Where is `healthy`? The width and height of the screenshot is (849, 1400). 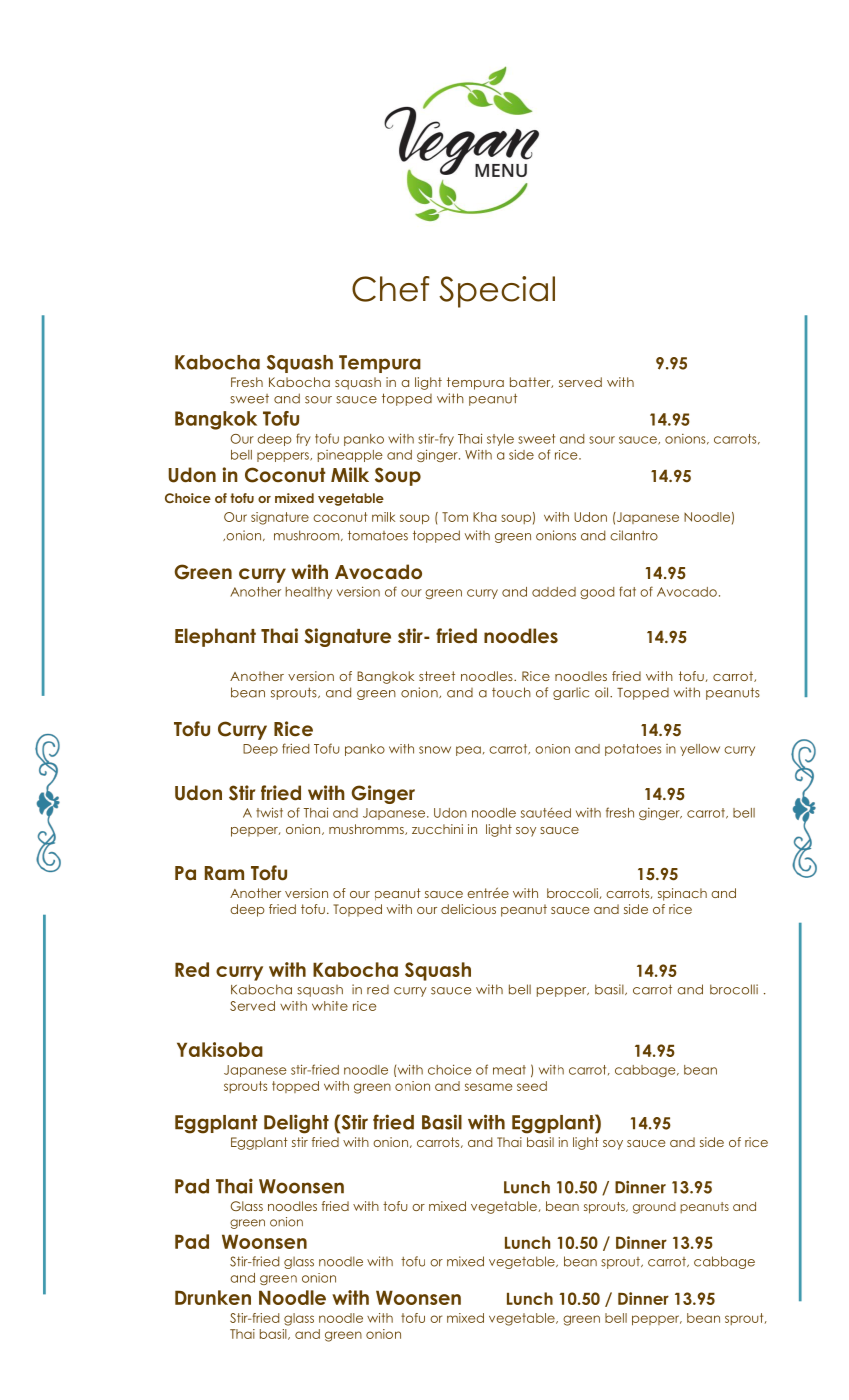 healthy is located at coordinates (308, 593).
